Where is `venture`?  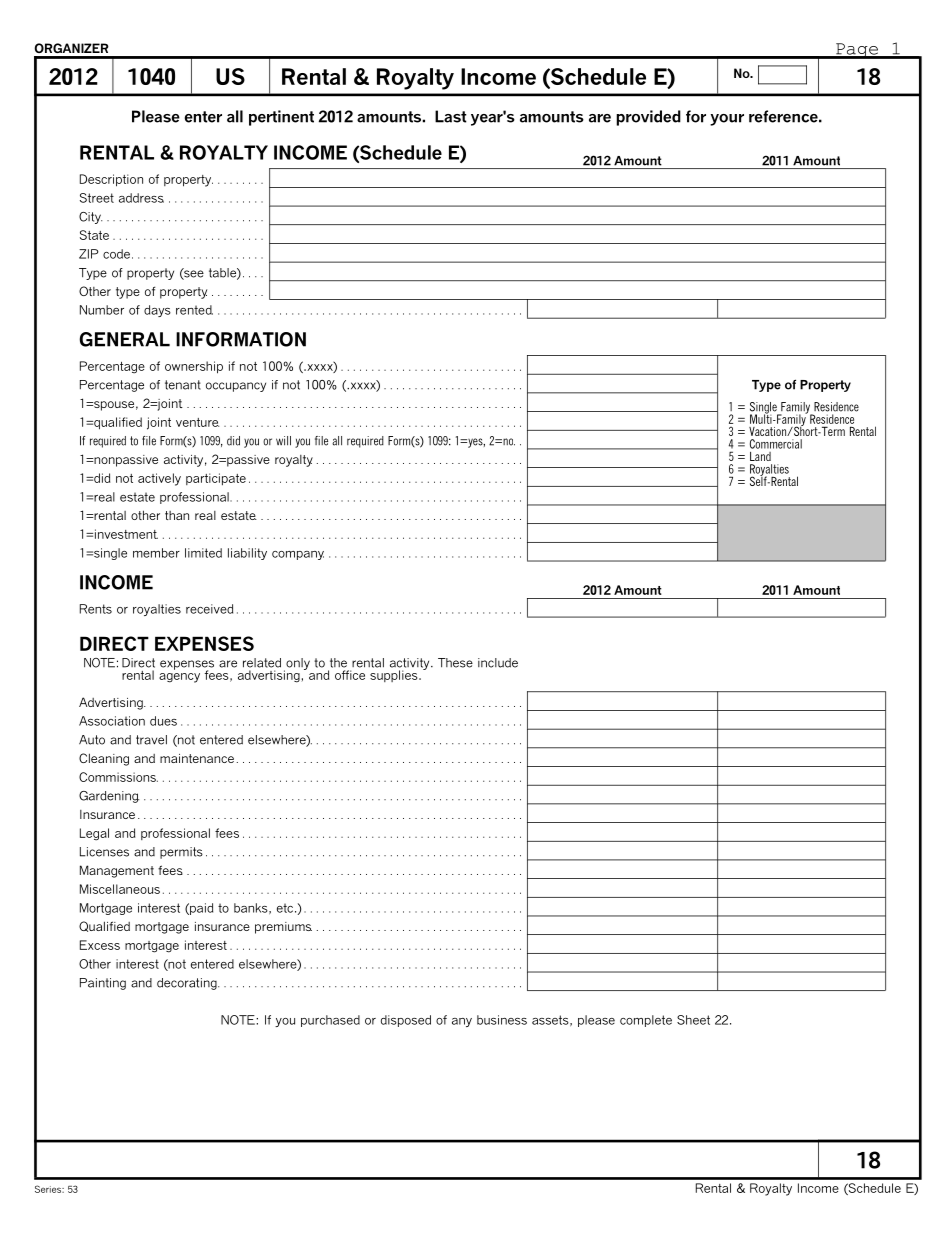
venture is located at coordinates (197, 422).
